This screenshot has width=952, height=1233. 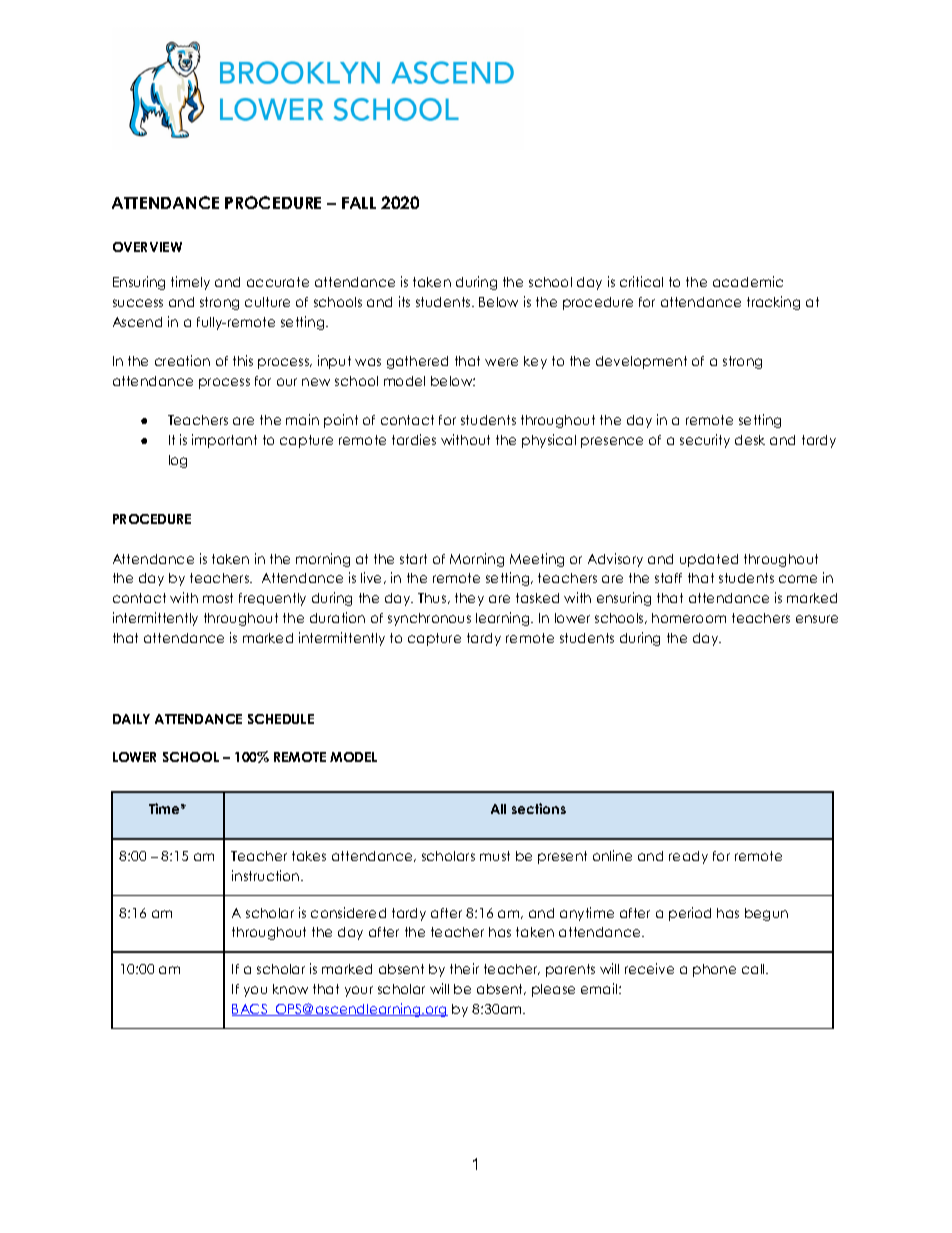 I want to click on OVERVIEW, so click(x=147, y=247).
